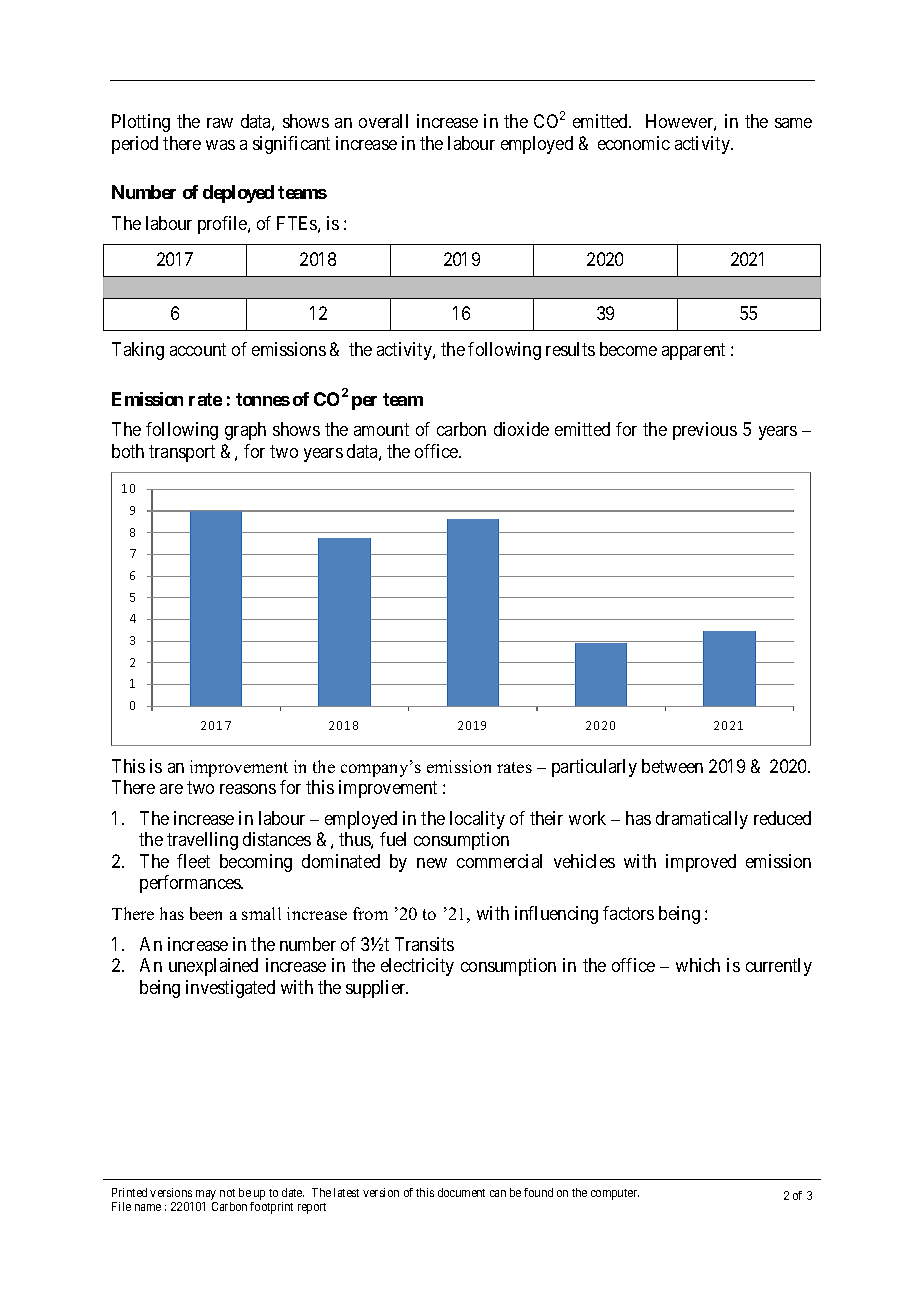  I want to click on unexplained, so click(213, 967).
